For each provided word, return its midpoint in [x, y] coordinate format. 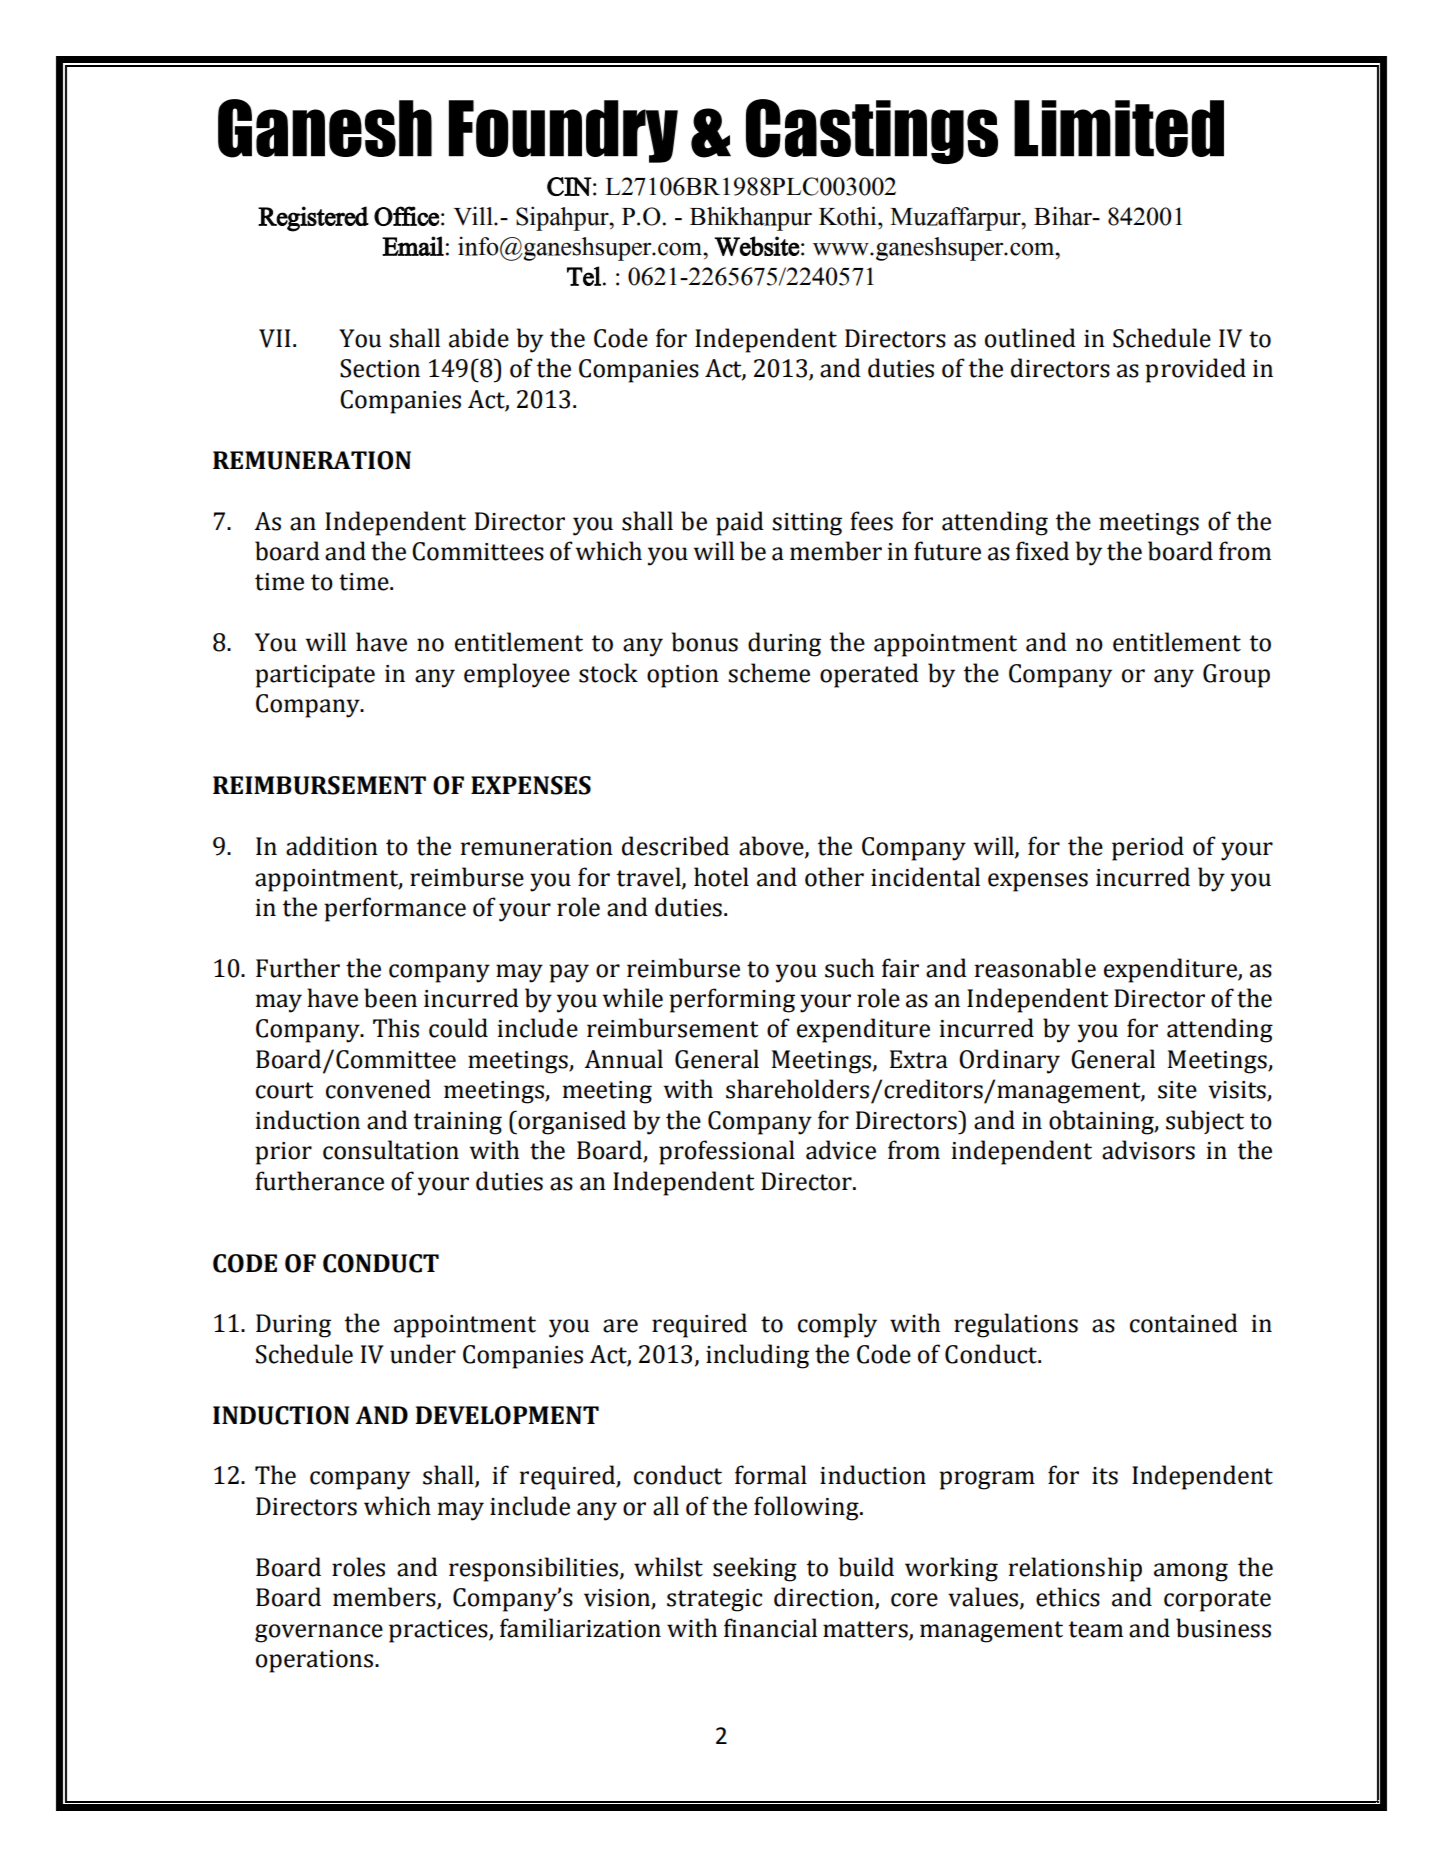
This [396, 1028]
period [1148, 848]
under [423, 1354]
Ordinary [1009, 1061]
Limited [1119, 128]
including [757, 1356]
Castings [872, 131]
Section [380, 368]
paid [740, 523]
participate [315, 676]
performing [732, 1000]
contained [1184, 1323]
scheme [769, 673]
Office [406, 216]
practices [439, 1631]
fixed [1042, 551]
